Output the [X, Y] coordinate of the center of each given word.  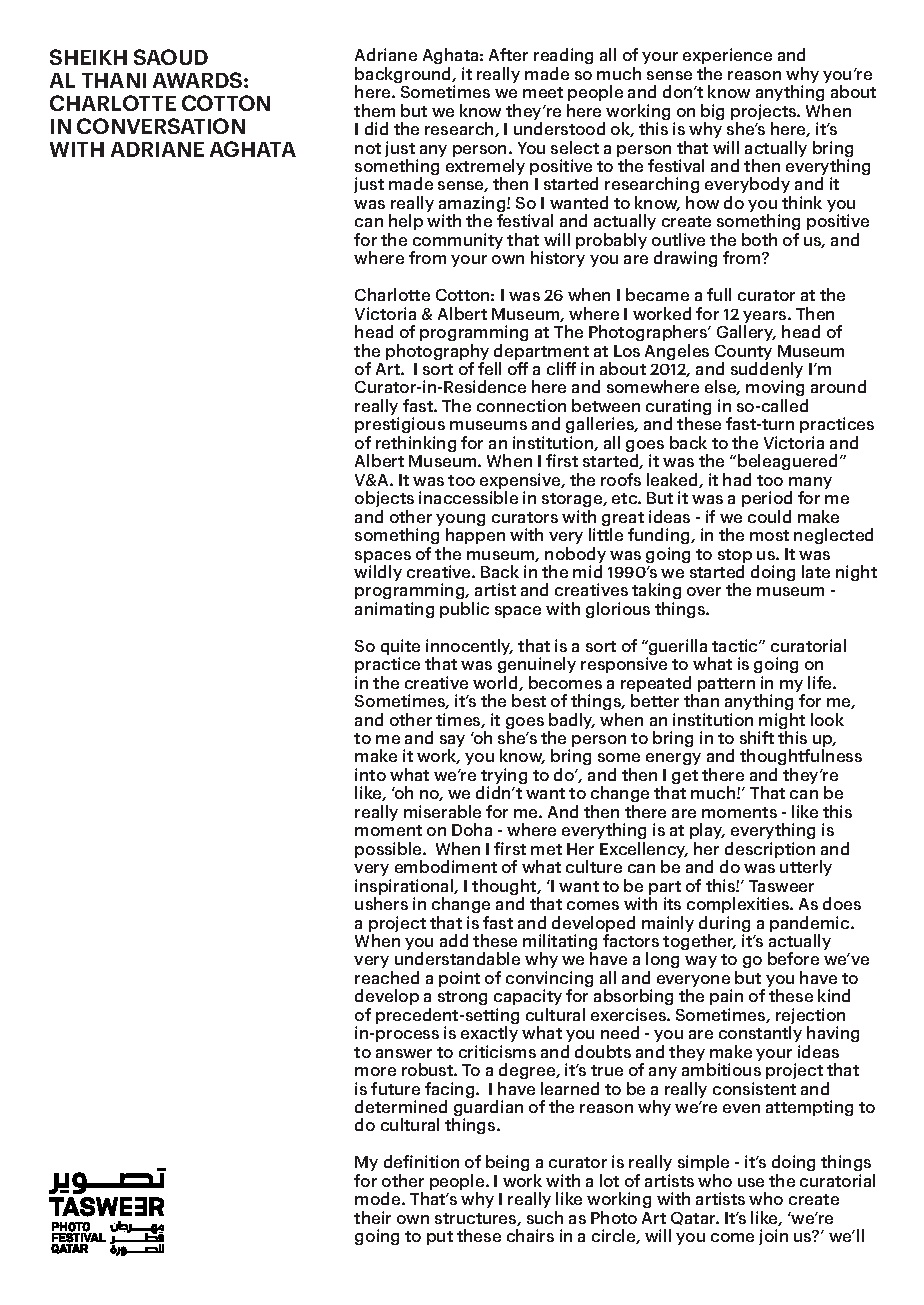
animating [394, 610]
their [372, 1217]
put [440, 1238]
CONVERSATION [161, 126]
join [773, 1237]
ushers [381, 903]
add [454, 940]
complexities [739, 905]
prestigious [400, 427]
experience [727, 56]
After [508, 54]
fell [489, 368]
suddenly [767, 371]
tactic [736, 645]
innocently [469, 648]
